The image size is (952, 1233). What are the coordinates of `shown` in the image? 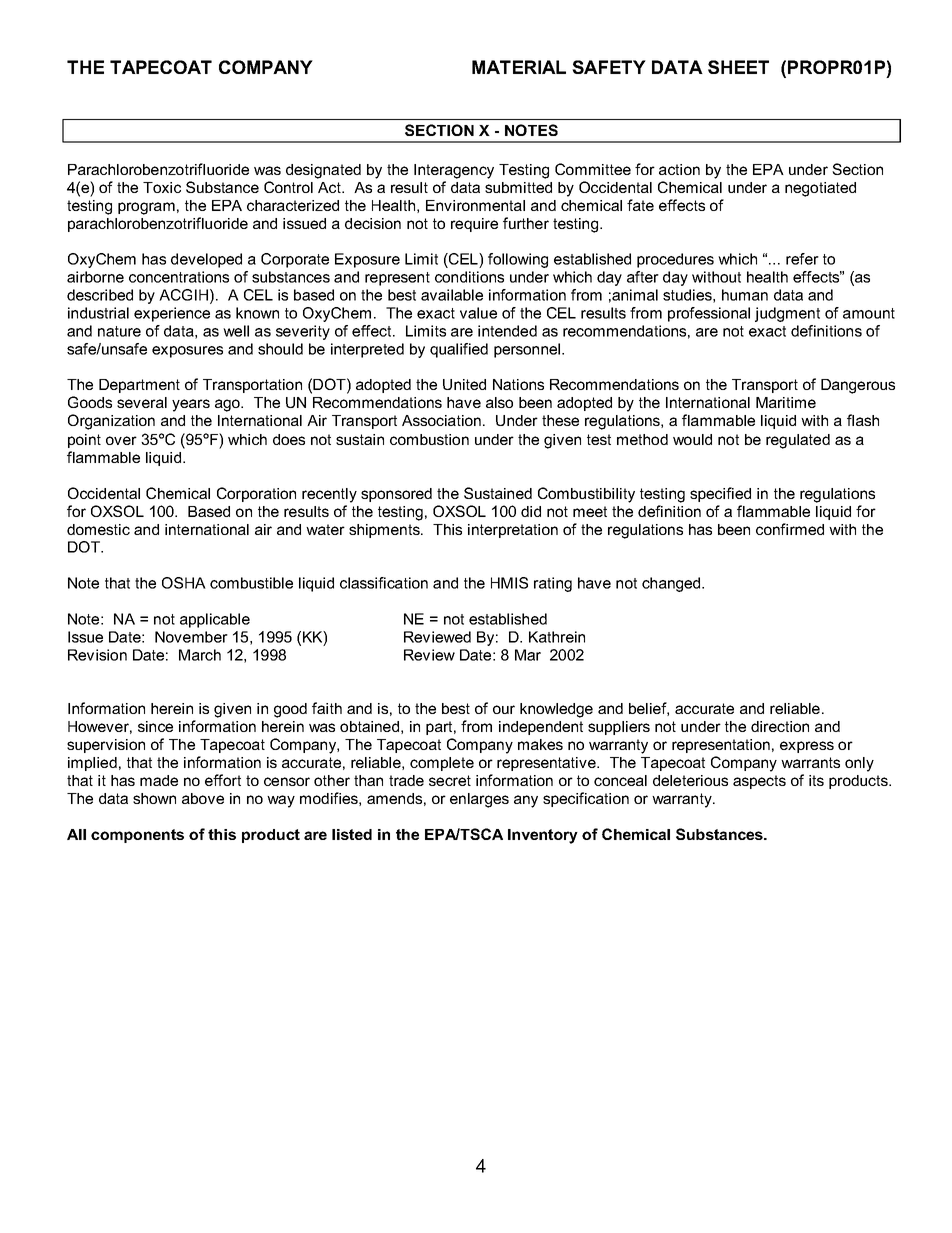 It's located at (154, 798).
